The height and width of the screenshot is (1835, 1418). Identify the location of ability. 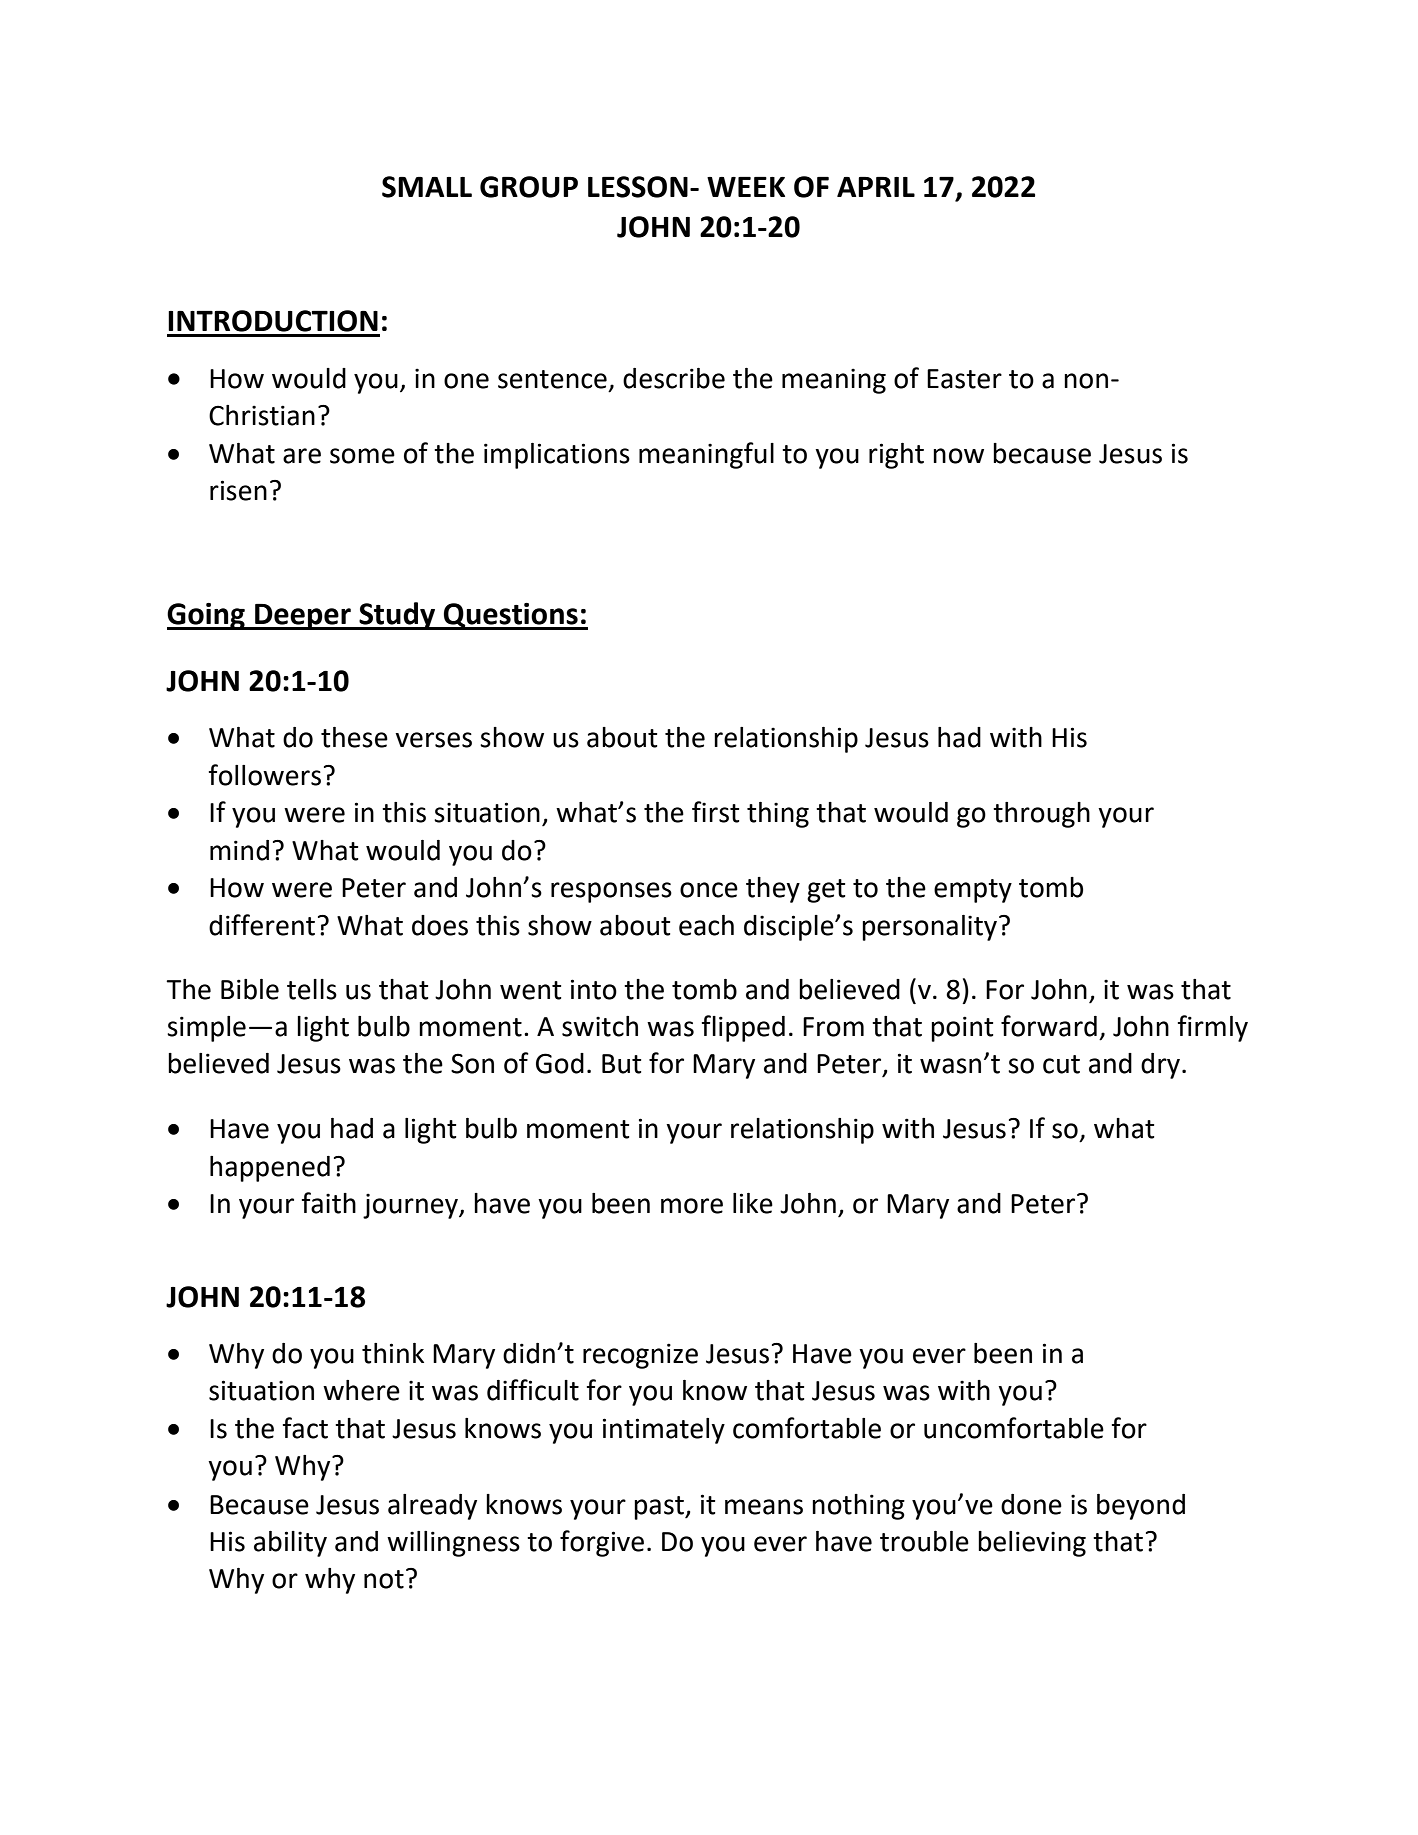
(290, 1544).
